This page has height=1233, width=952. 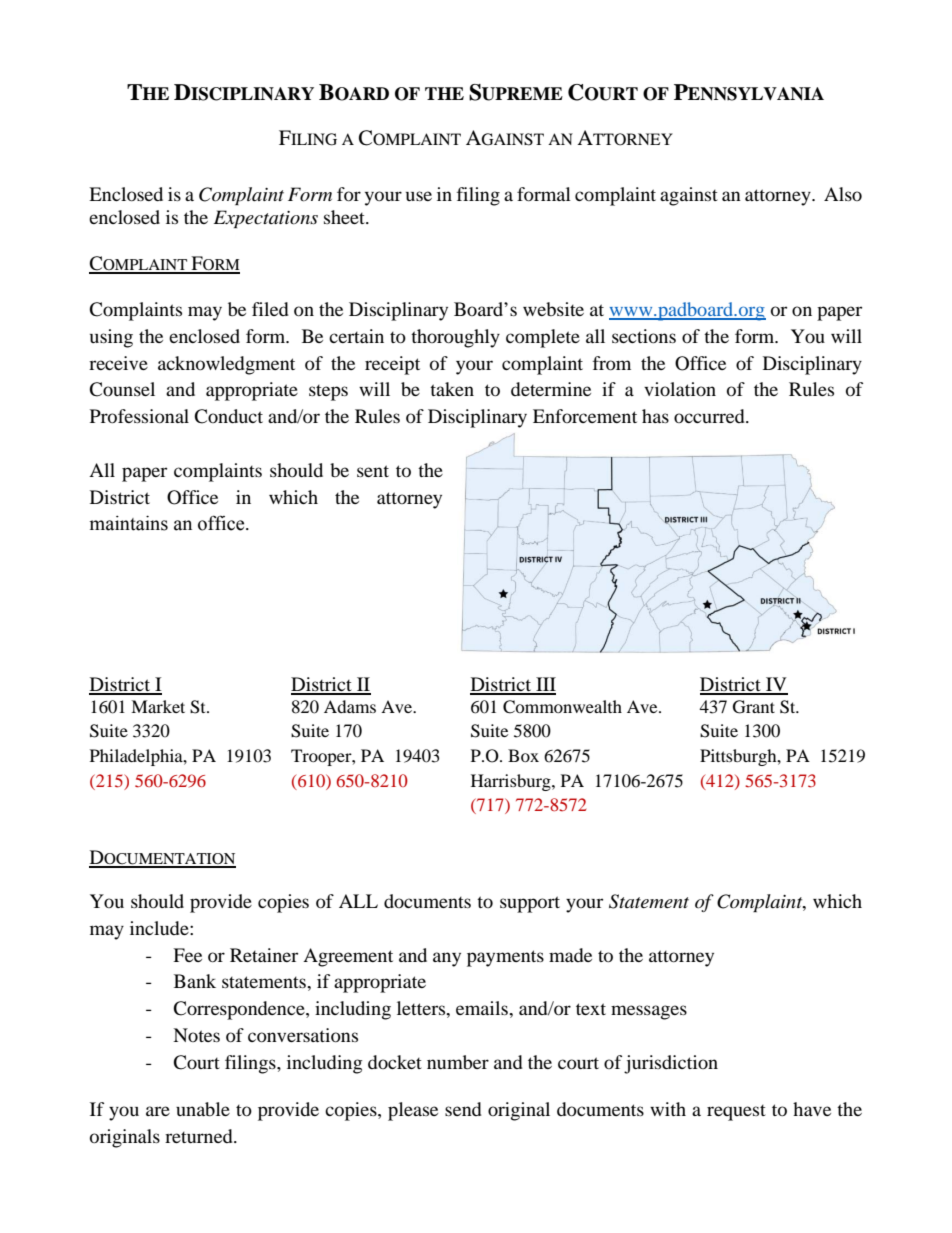 I want to click on request, so click(x=736, y=1113).
